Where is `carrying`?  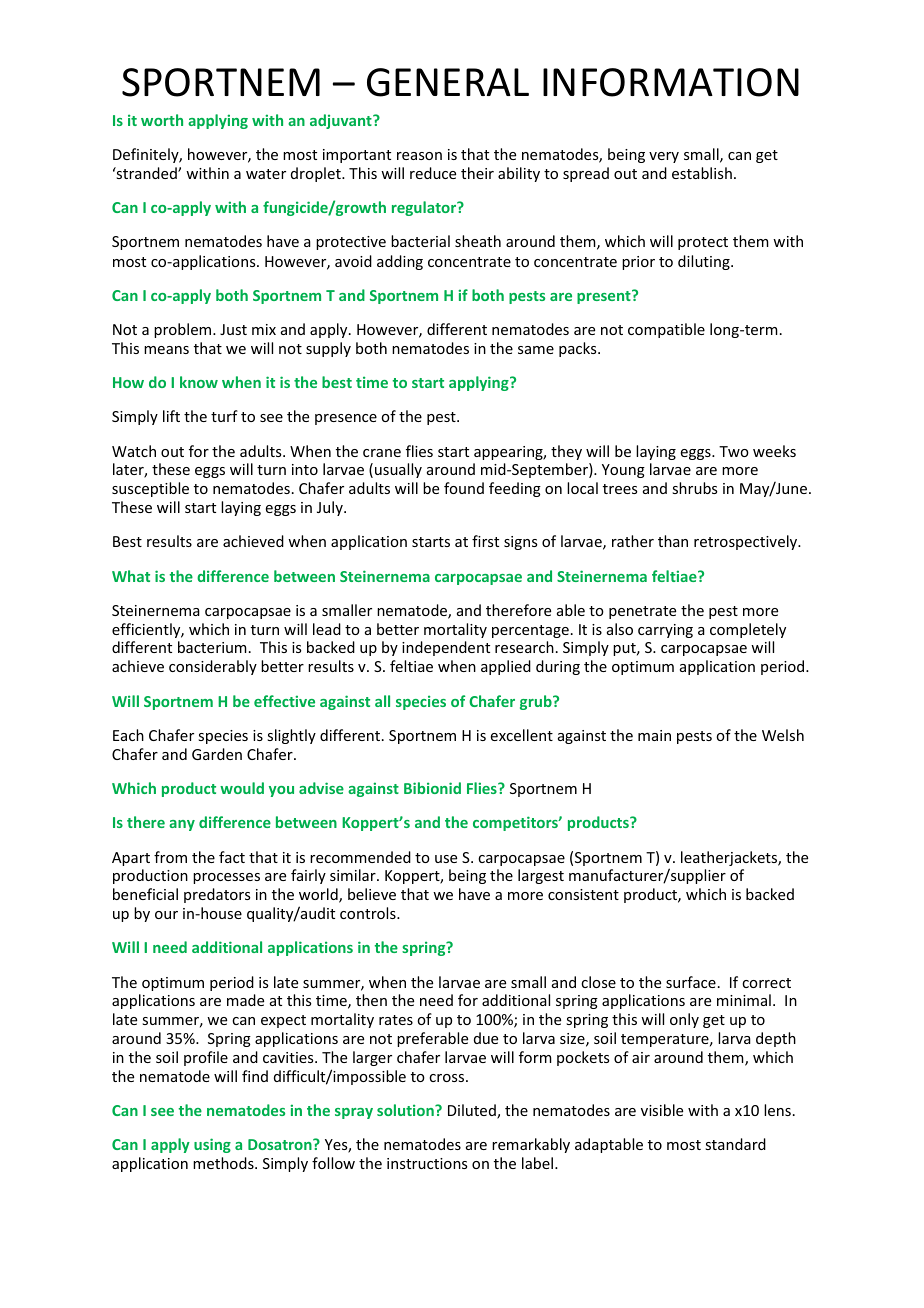 carrying is located at coordinates (665, 631).
